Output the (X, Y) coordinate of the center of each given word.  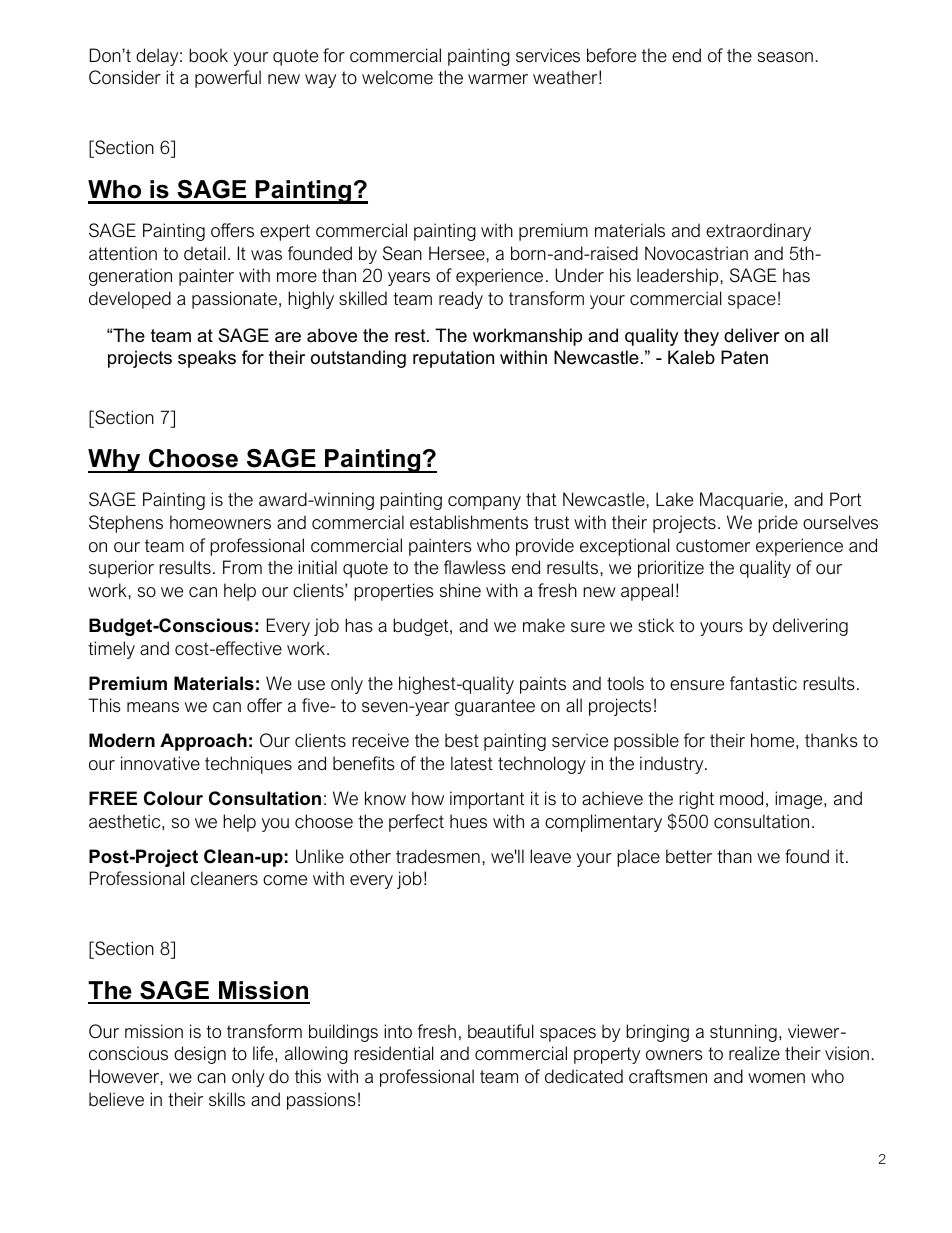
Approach (203, 742)
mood (741, 798)
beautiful (500, 1031)
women (776, 1078)
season (785, 57)
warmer (498, 79)
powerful (228, 79)
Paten (744, 357)
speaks (207, 359)
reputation (453, 359)
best (462, 740)
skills (227, 1099)
